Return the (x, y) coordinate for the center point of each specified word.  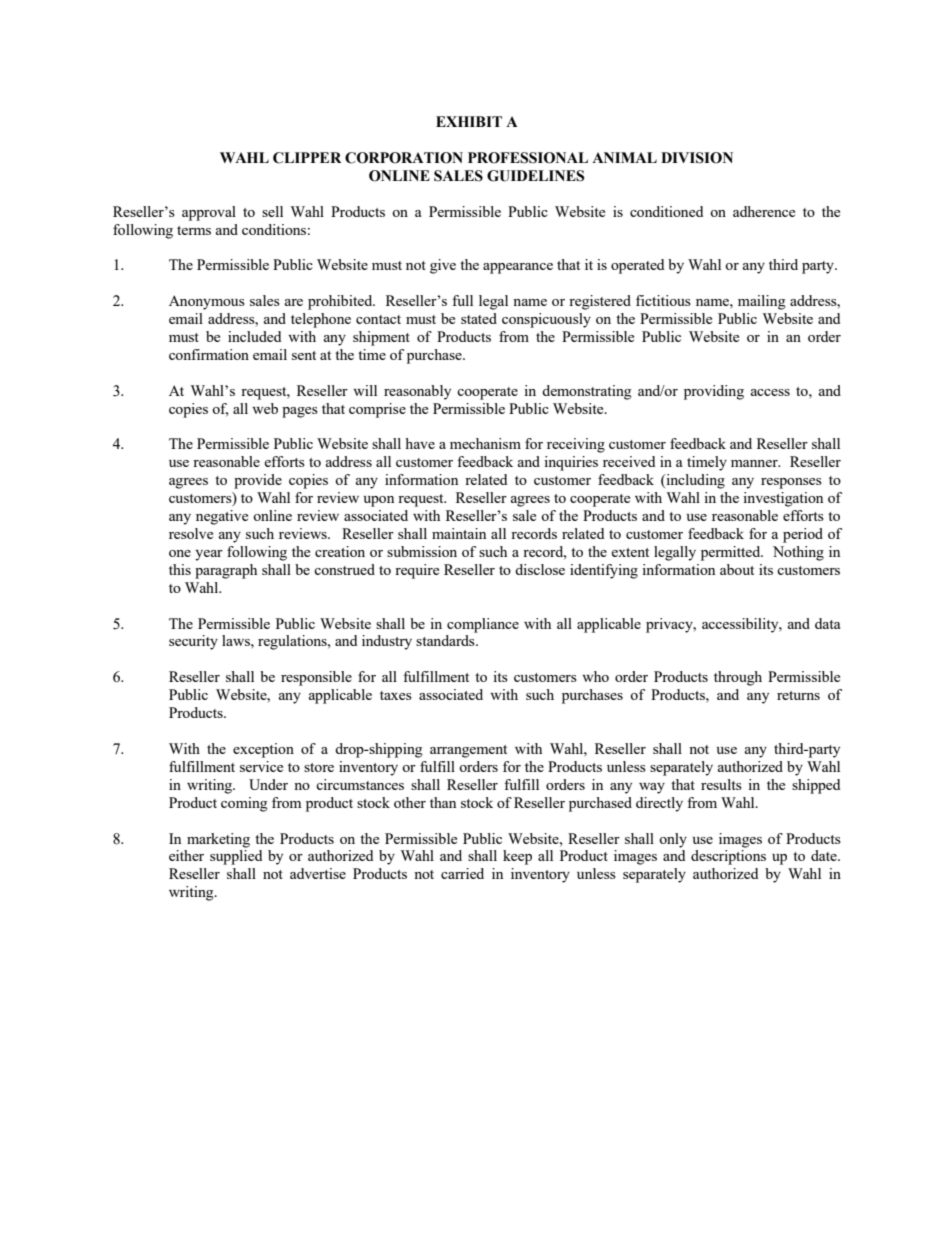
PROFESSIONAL (528, 158)
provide (258, 481)
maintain (459, 533)
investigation (783, 499)
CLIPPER (307, 158)
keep (517, 857)
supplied (236, 857)
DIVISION (697, 158)
